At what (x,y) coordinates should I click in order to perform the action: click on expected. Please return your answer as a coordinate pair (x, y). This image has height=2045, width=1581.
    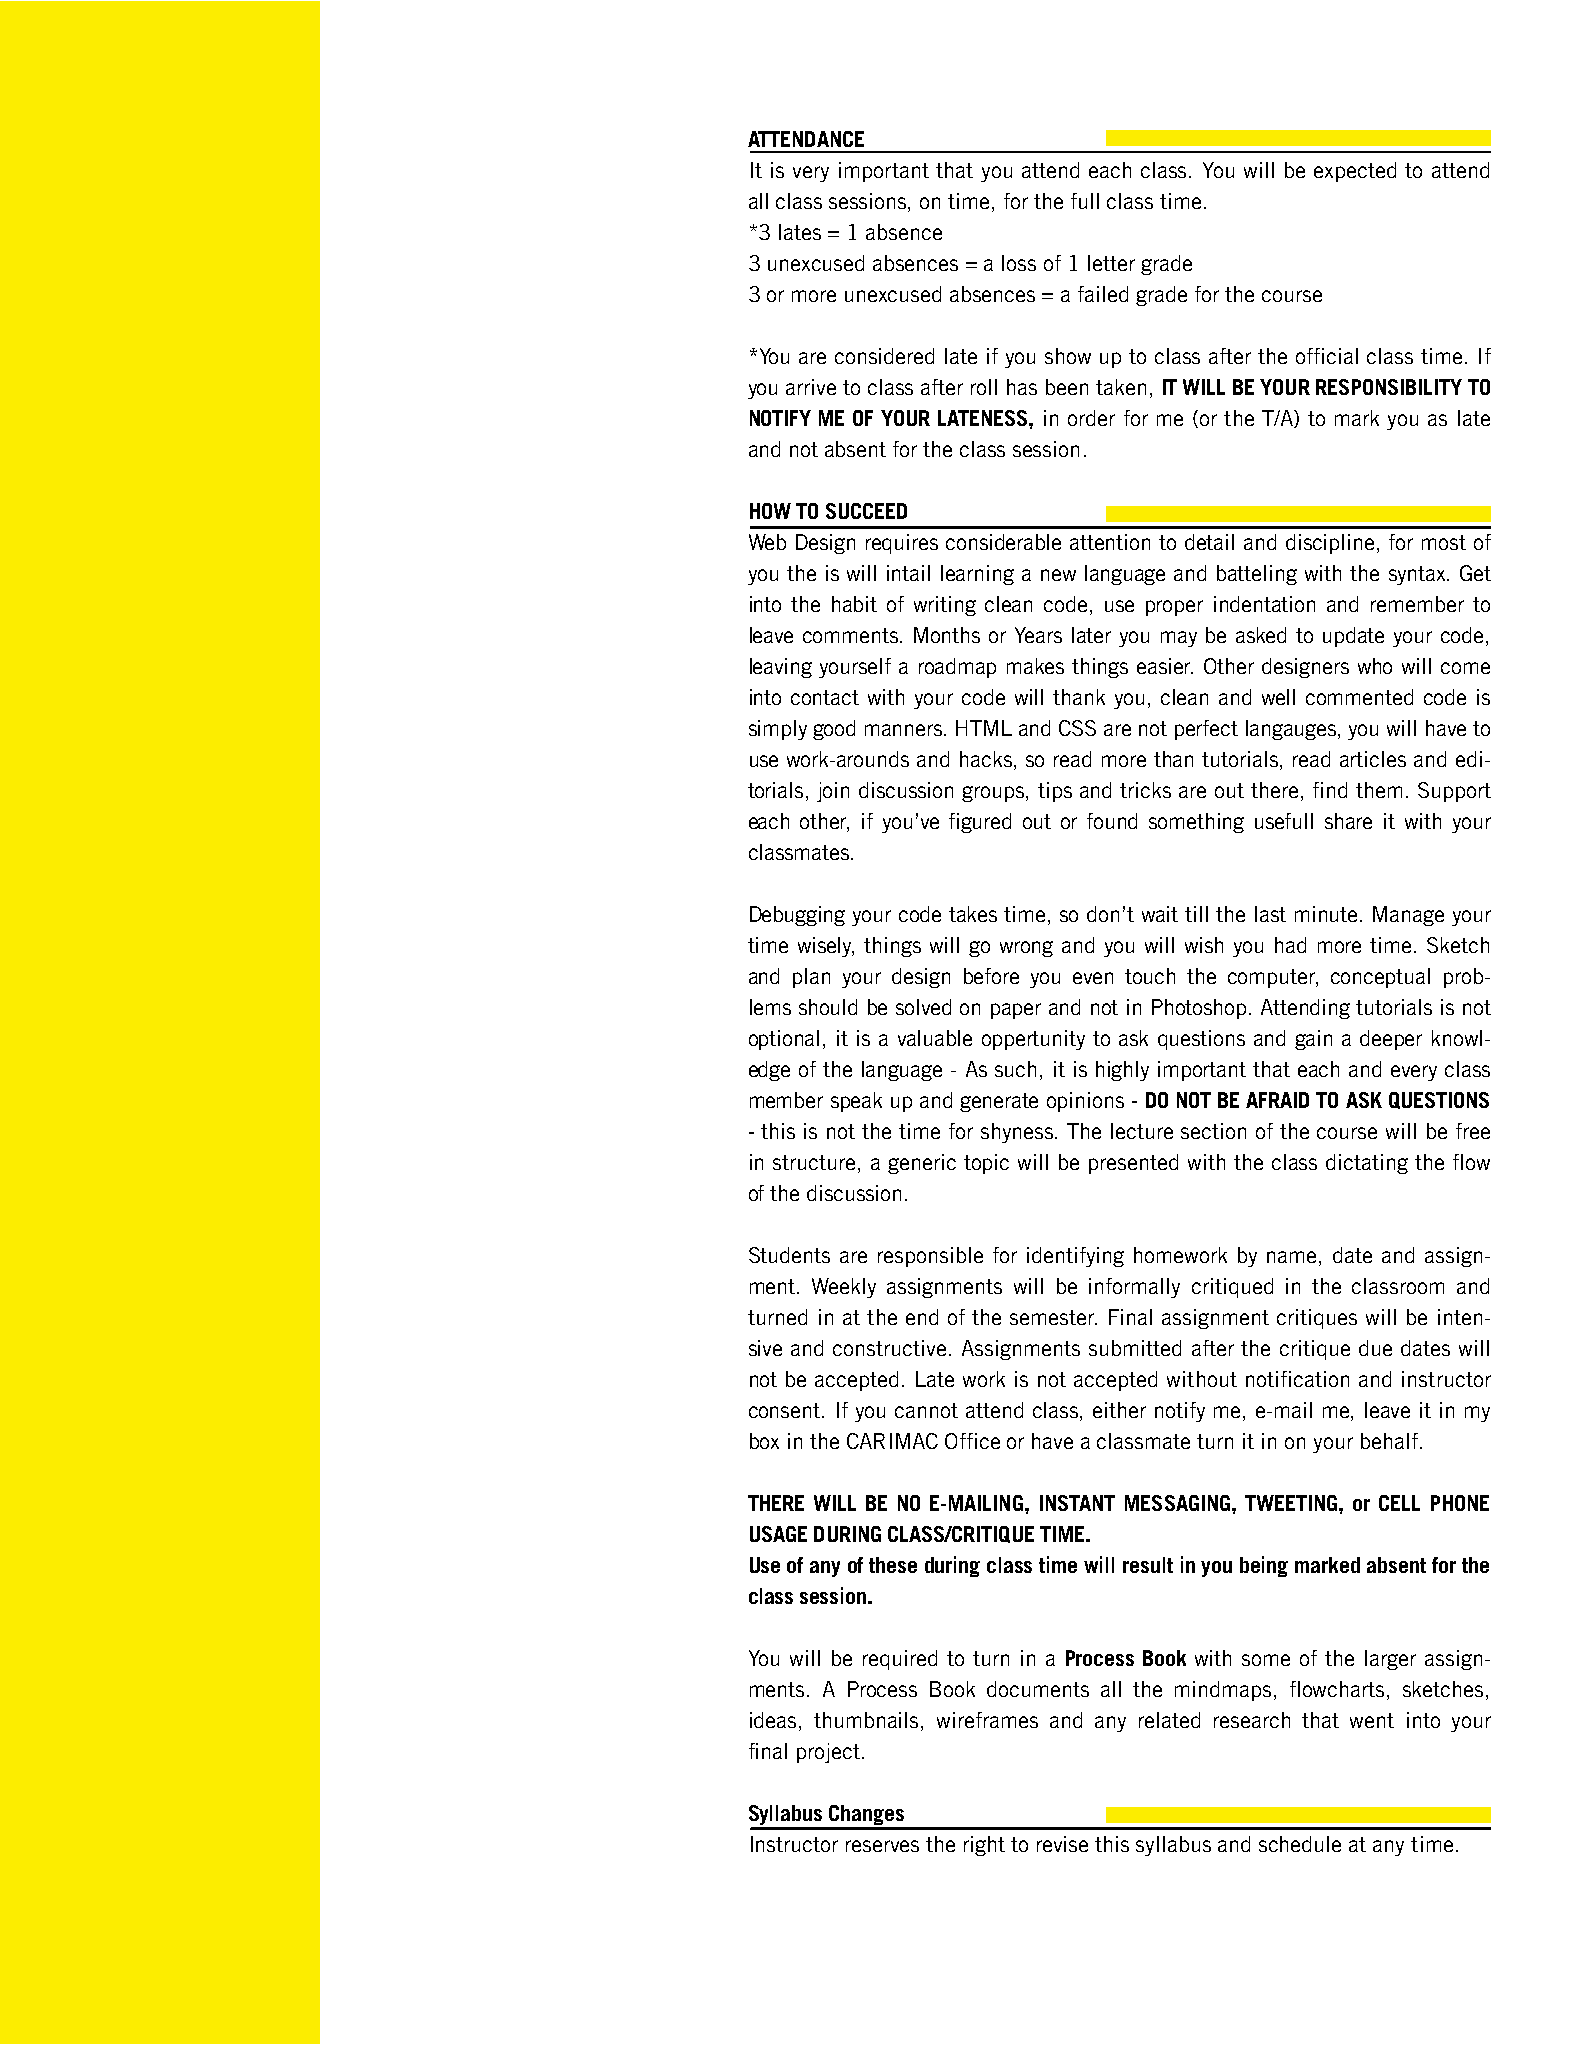
    Looking at the image, I should click on (1355, 172).
